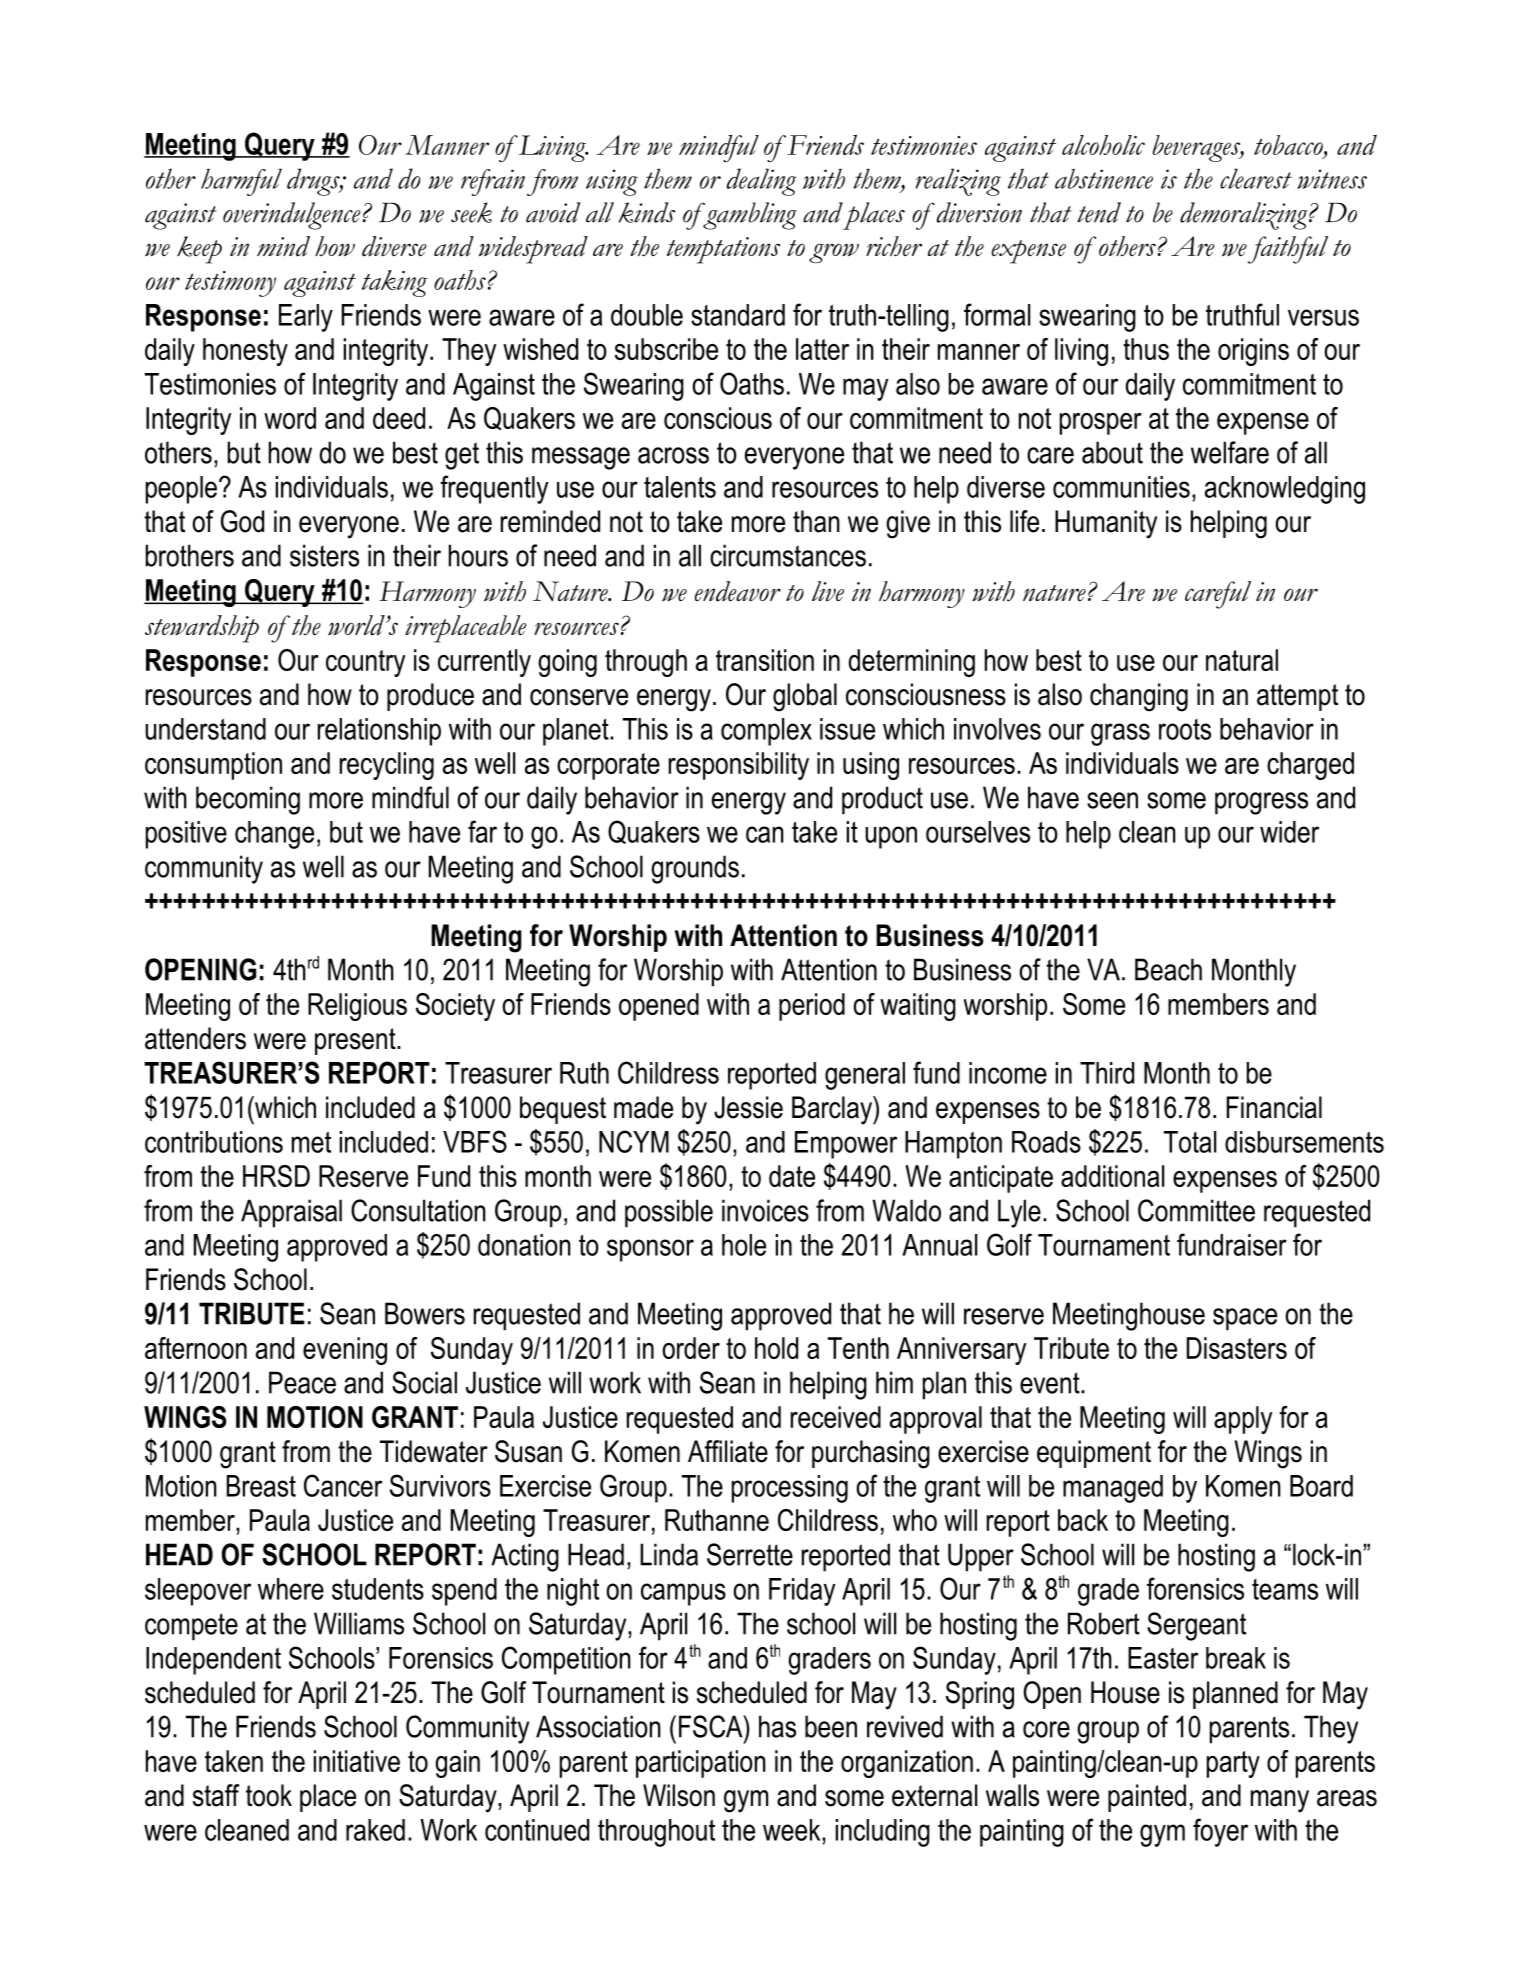  What do you see at coordinates (1196, 1210) in the document?
I see `Committee` at bounding box center [1196, 1210].
